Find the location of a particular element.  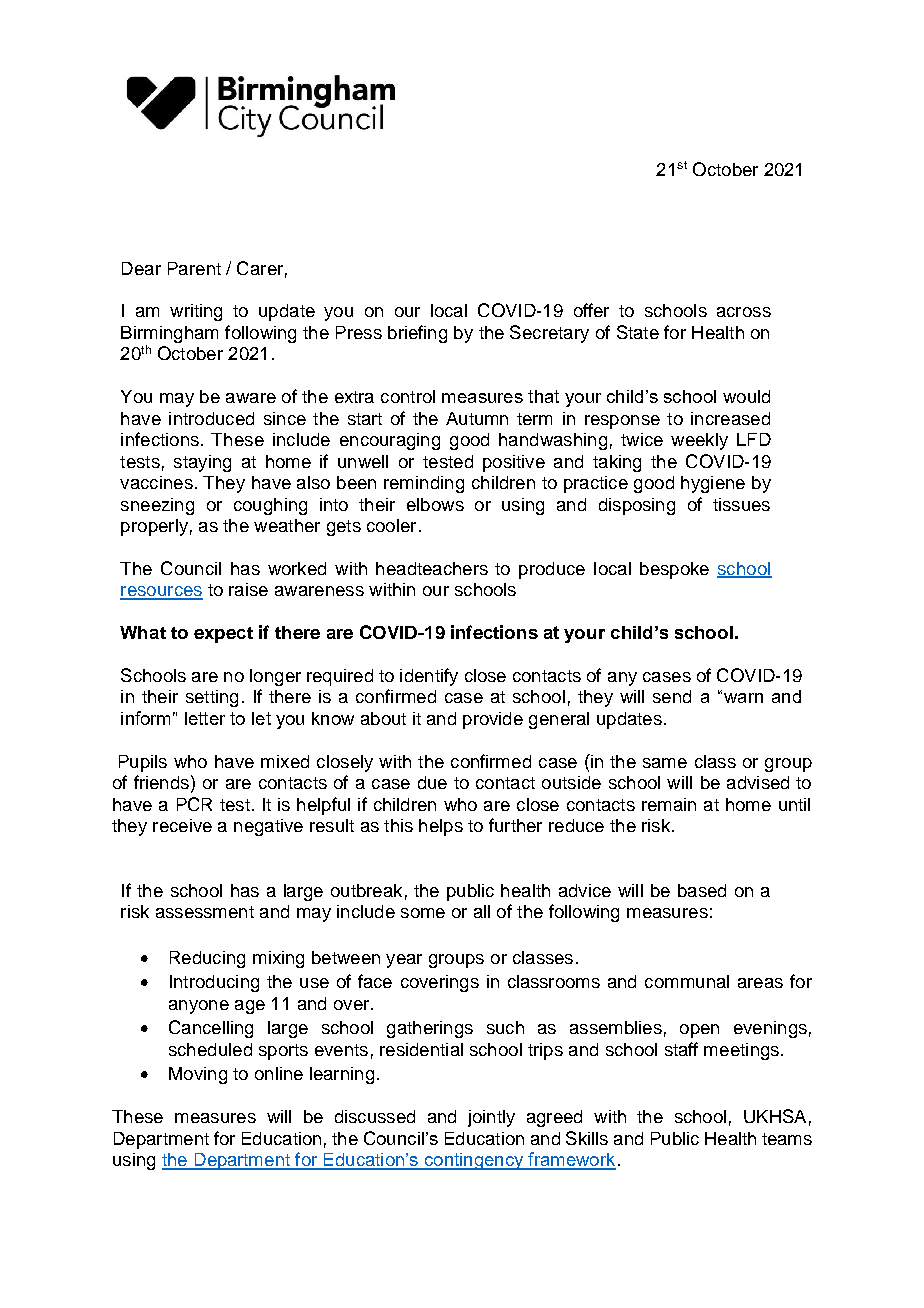

all is located at coordinates (482, 911).
